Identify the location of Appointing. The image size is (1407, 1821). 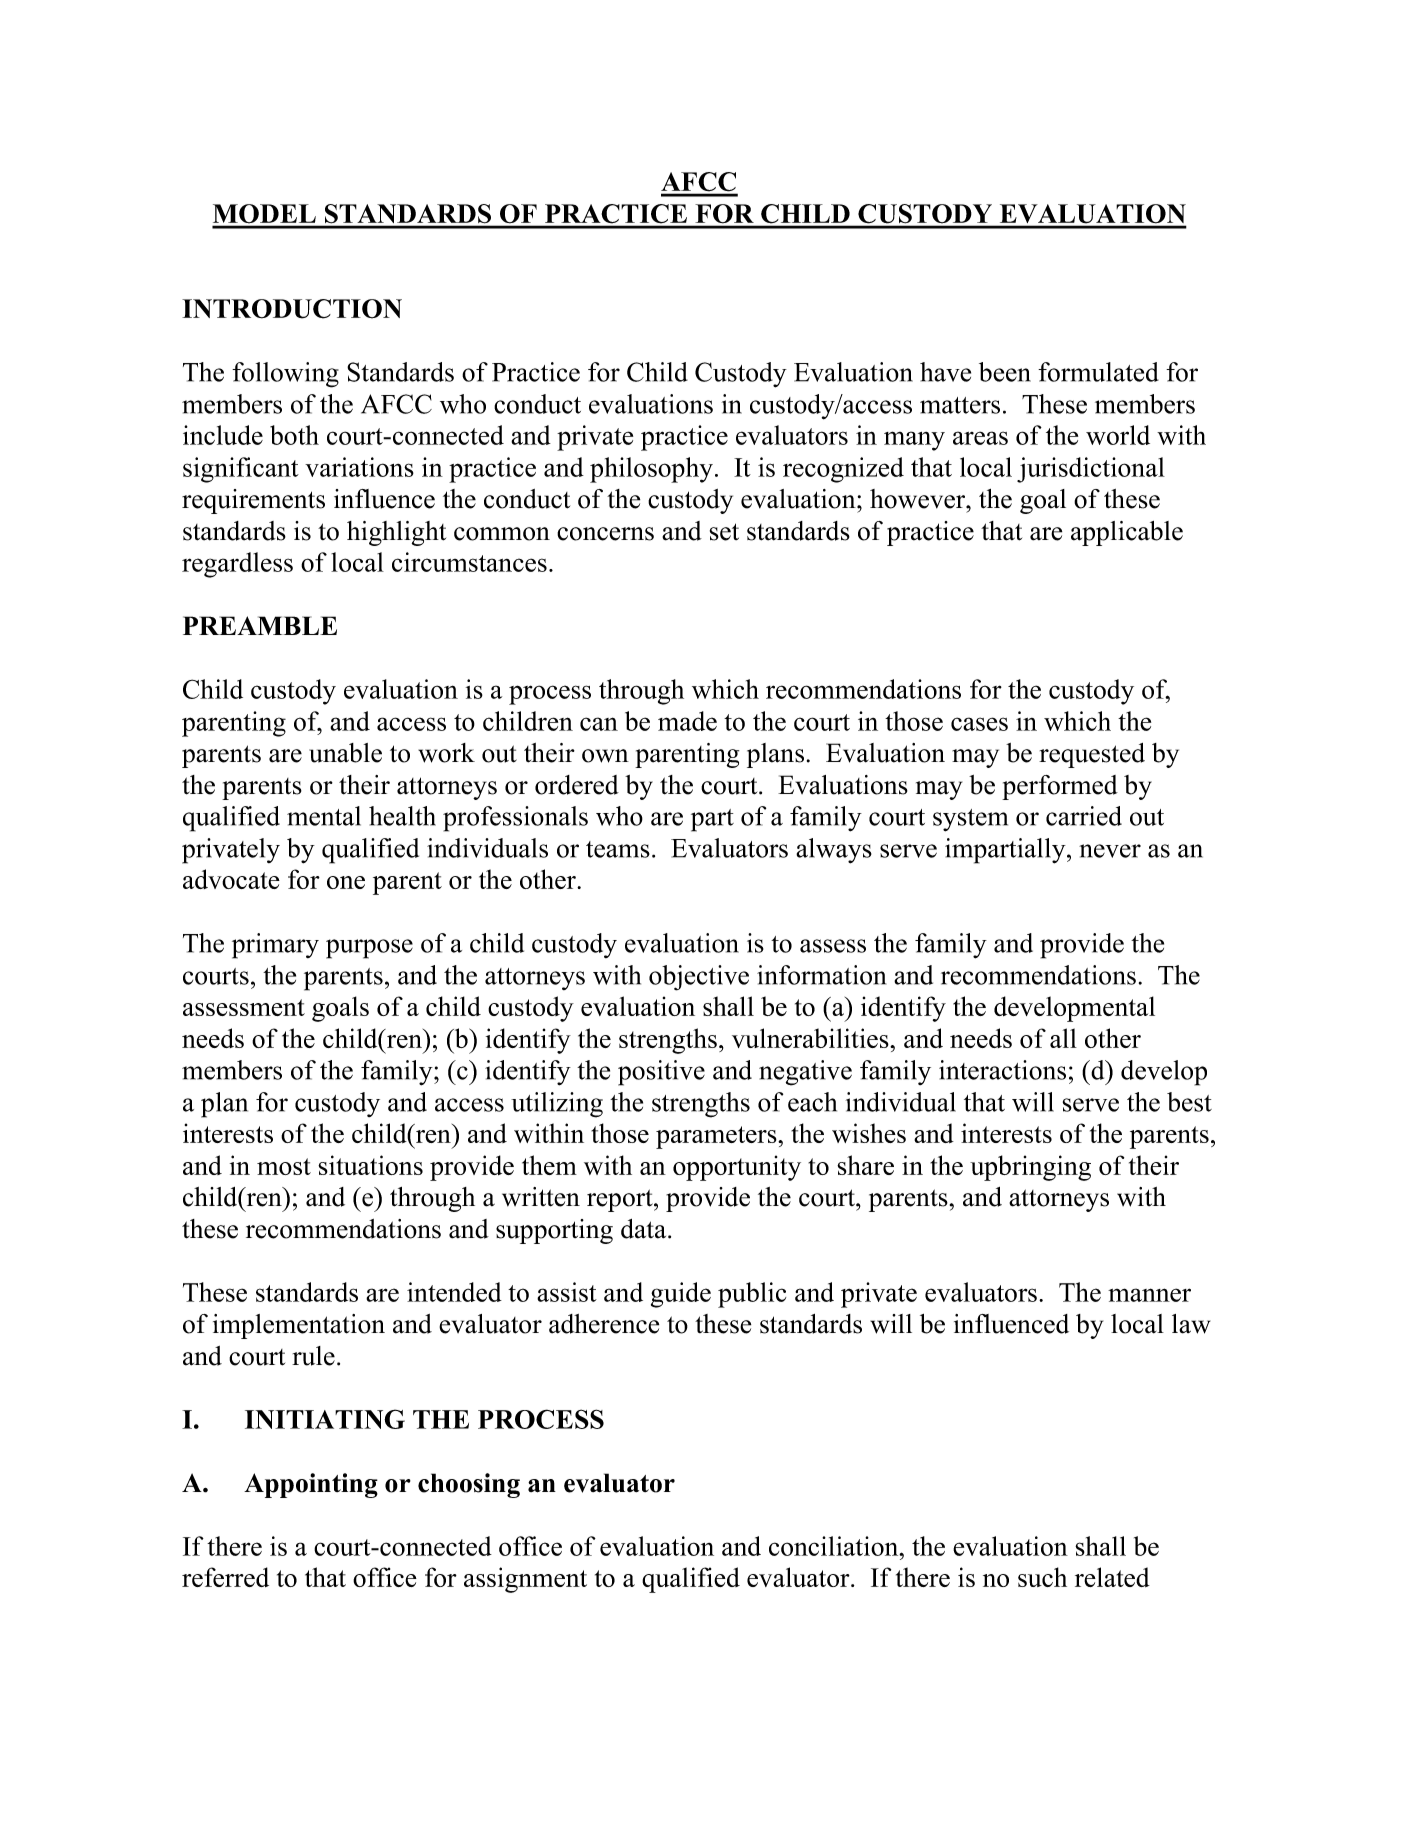
(311, 1485).
